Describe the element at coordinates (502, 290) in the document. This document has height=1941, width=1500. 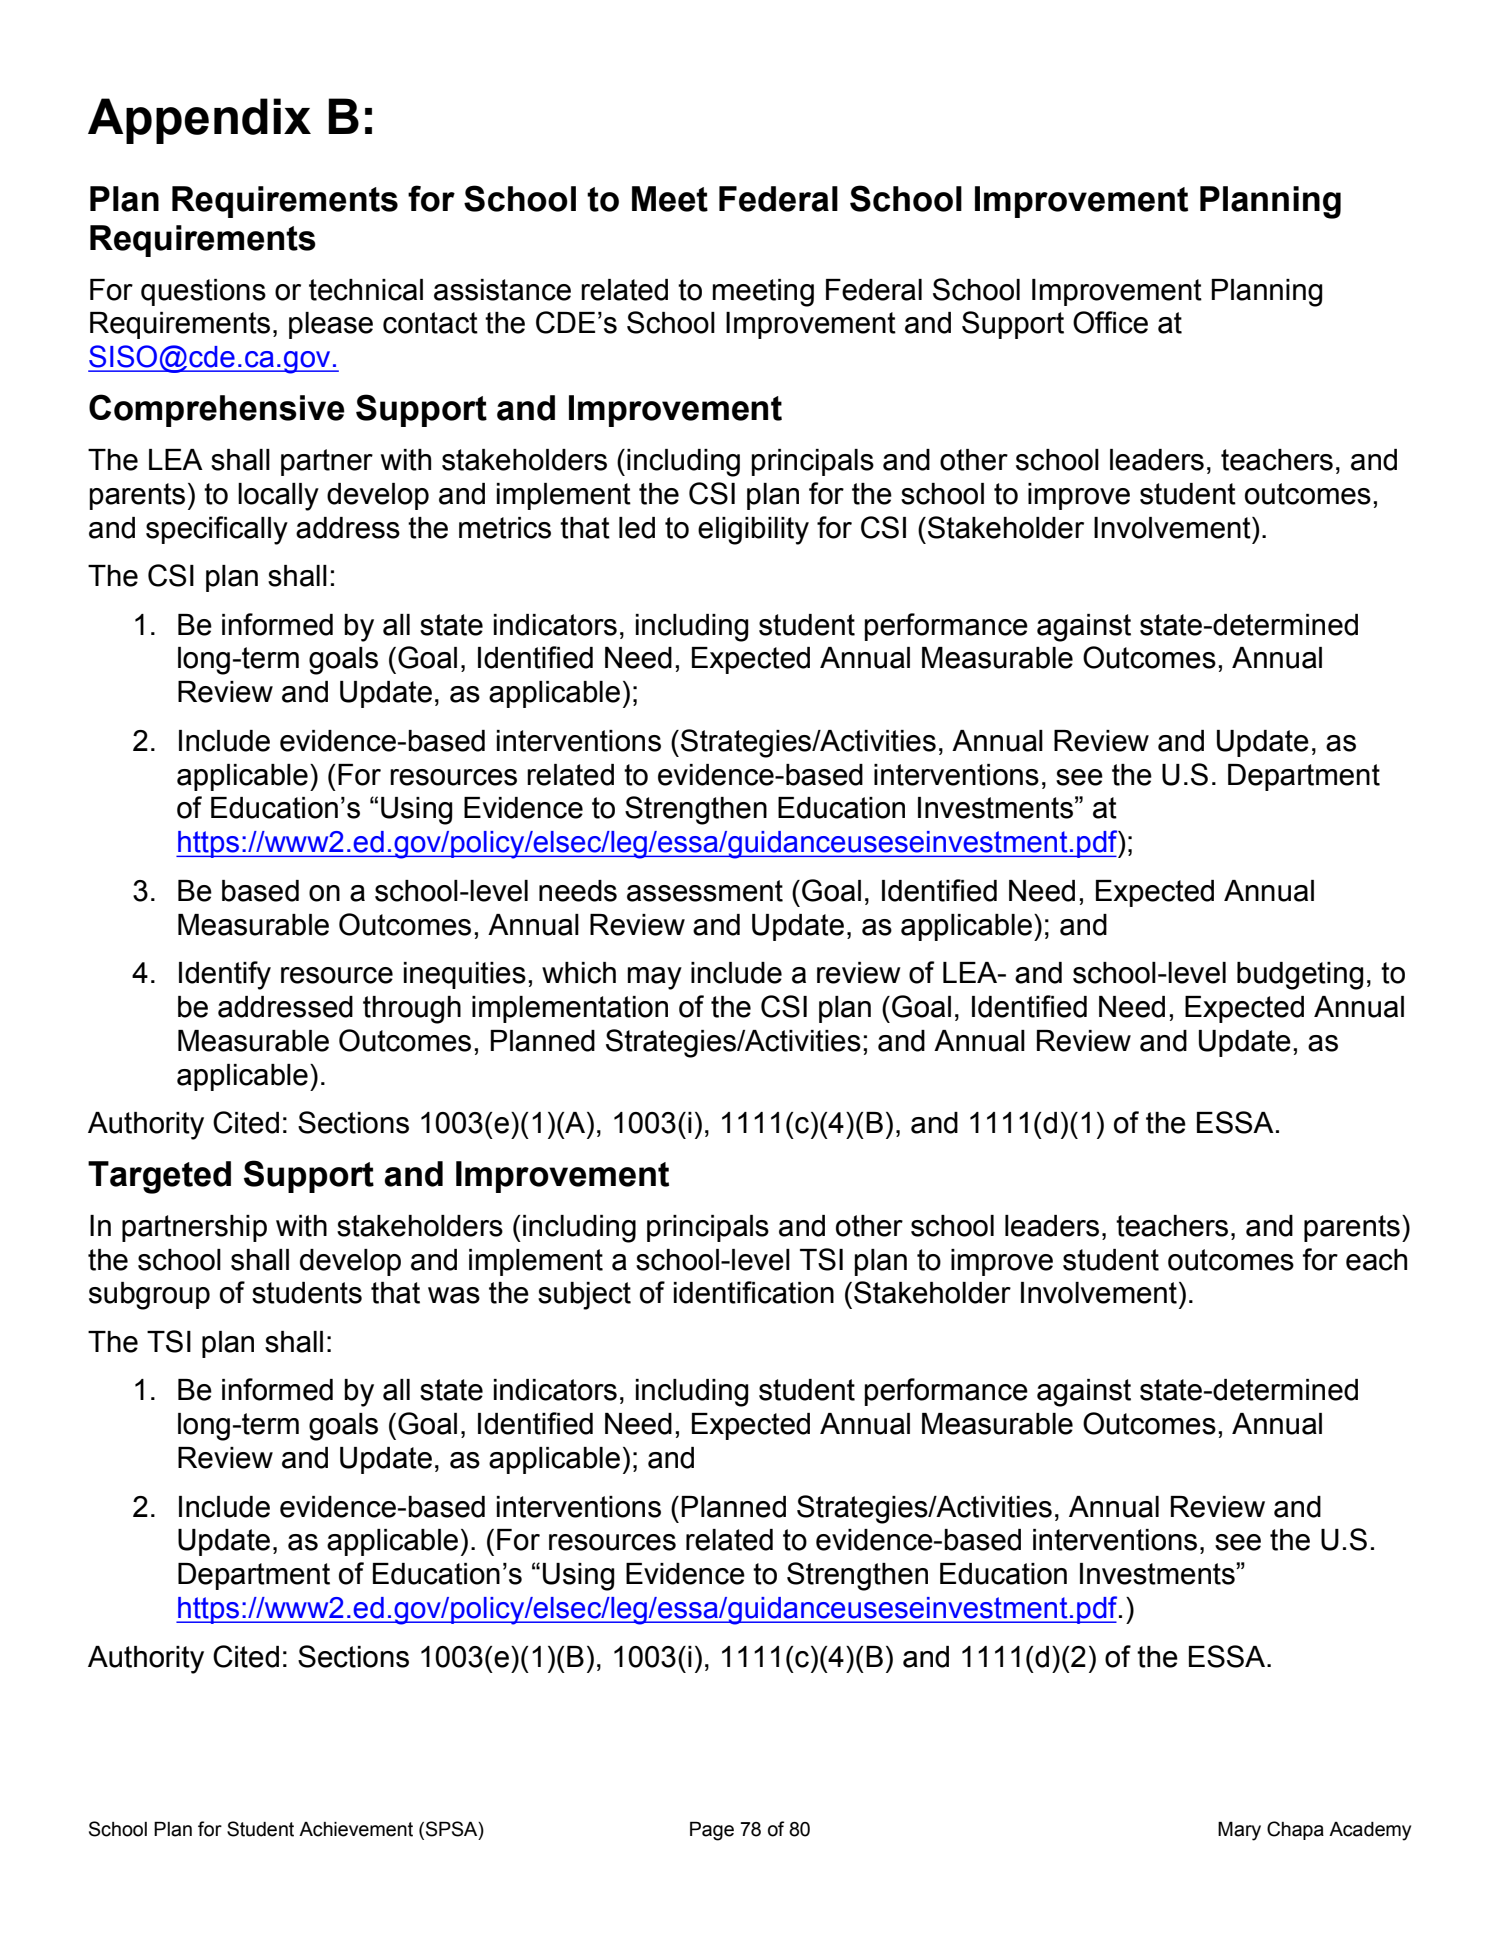
I see `assistance` at that location.
